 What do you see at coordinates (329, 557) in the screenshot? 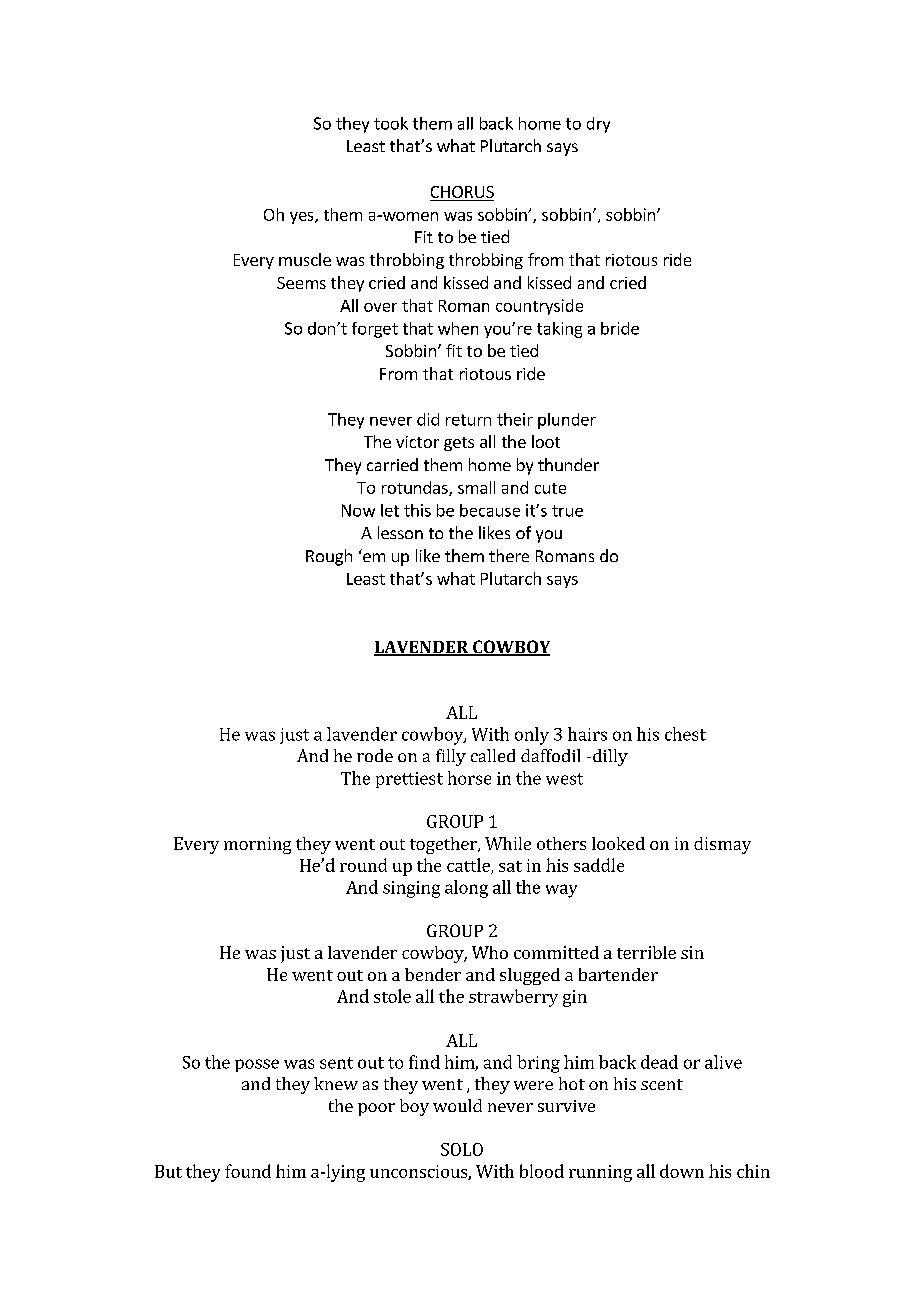
I see `Rough` at bounding box center [329, 557].
